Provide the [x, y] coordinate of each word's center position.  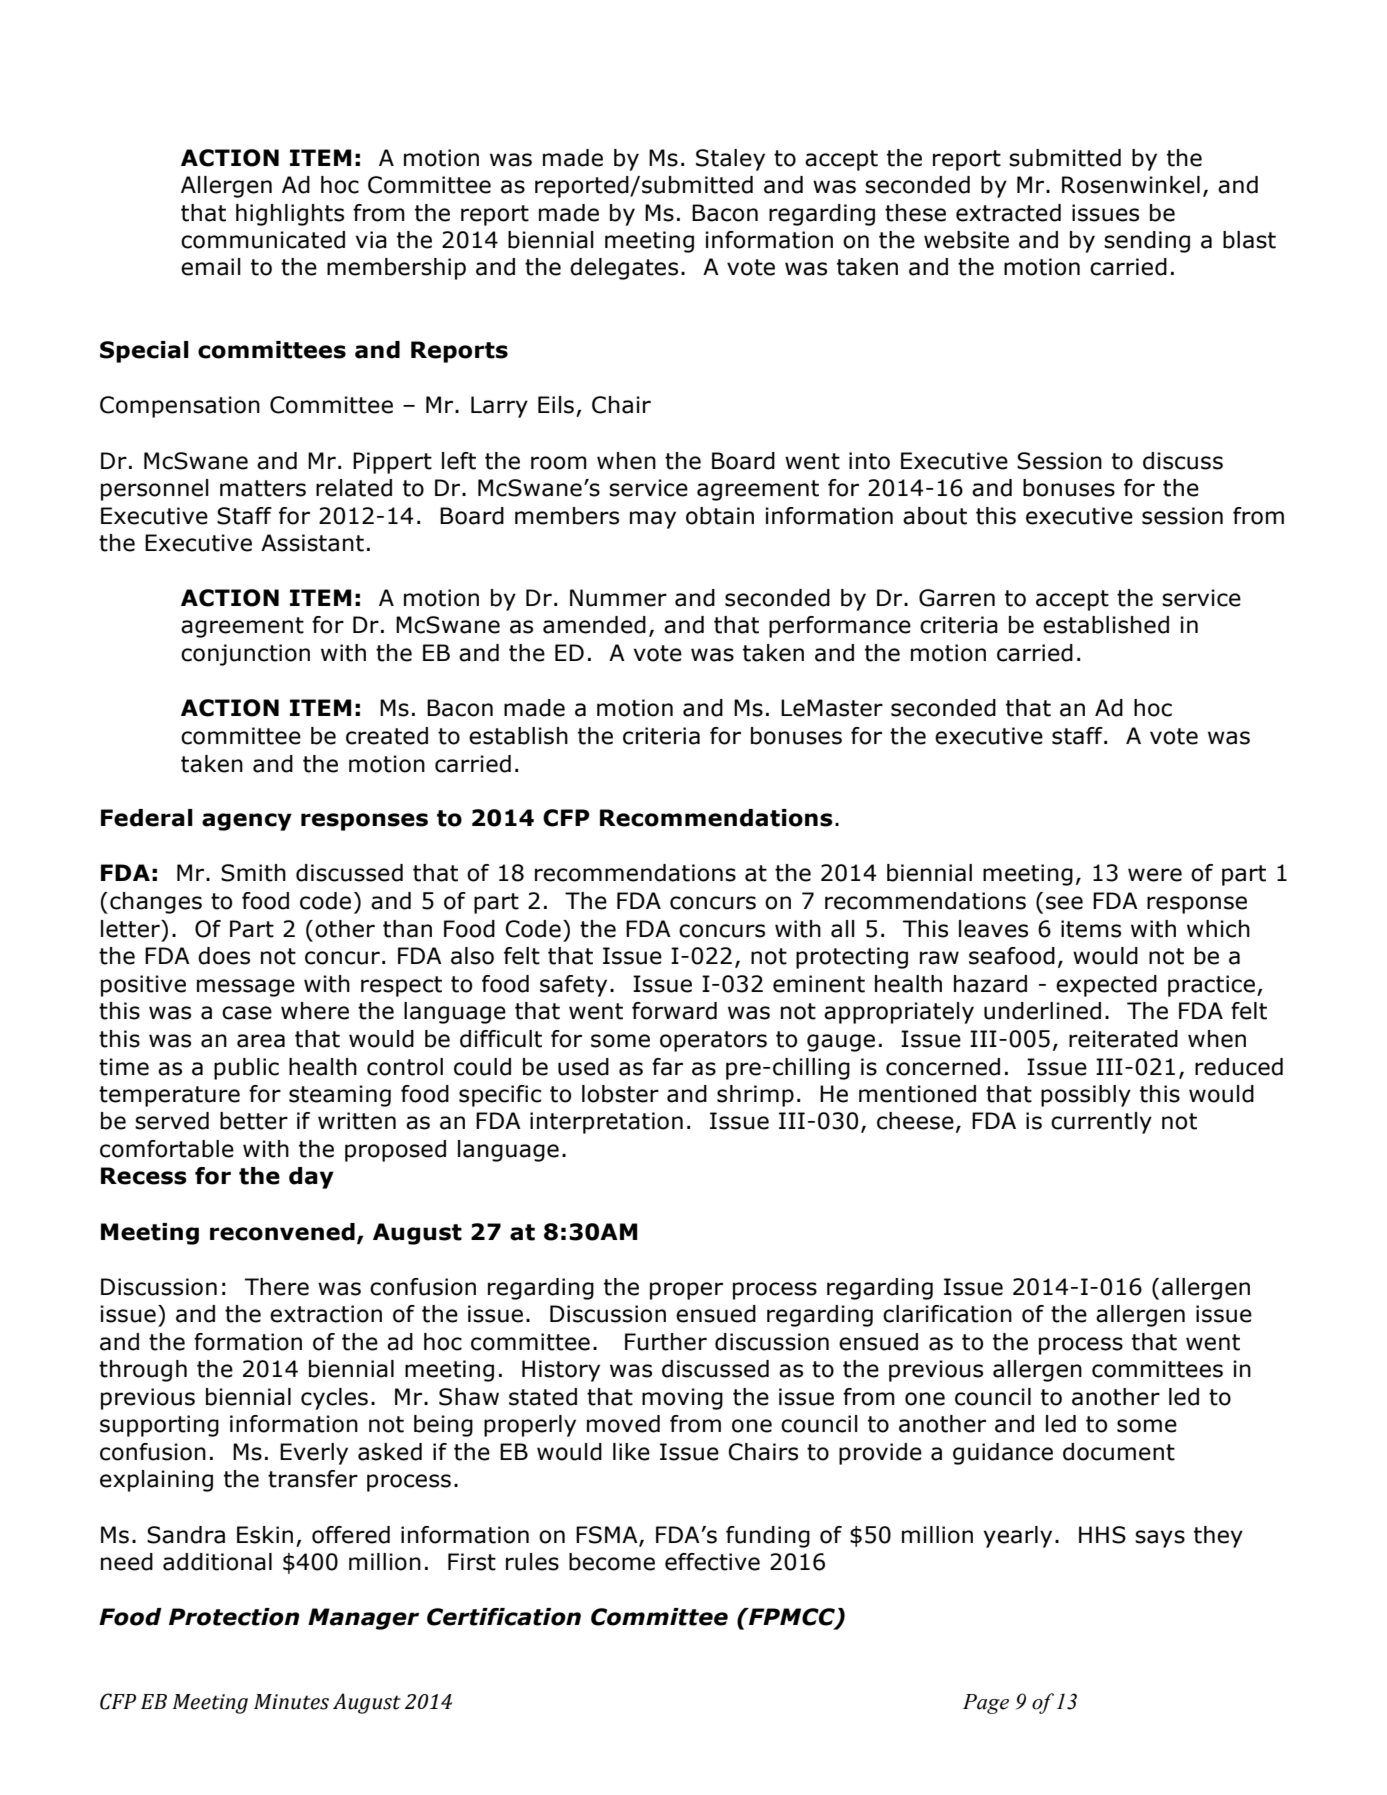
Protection [234, 1617]
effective [712, 1562]
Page [985, 1704]
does [224, 956]
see [1064, 903]
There [277, 1287]
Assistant [312, 543]
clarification [947, 1314]
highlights [290, 215]
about [935, 516]
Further [666, 1342]
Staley [730, 160]
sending [1147, 242]
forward [674, 1011]
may [653, 520]
